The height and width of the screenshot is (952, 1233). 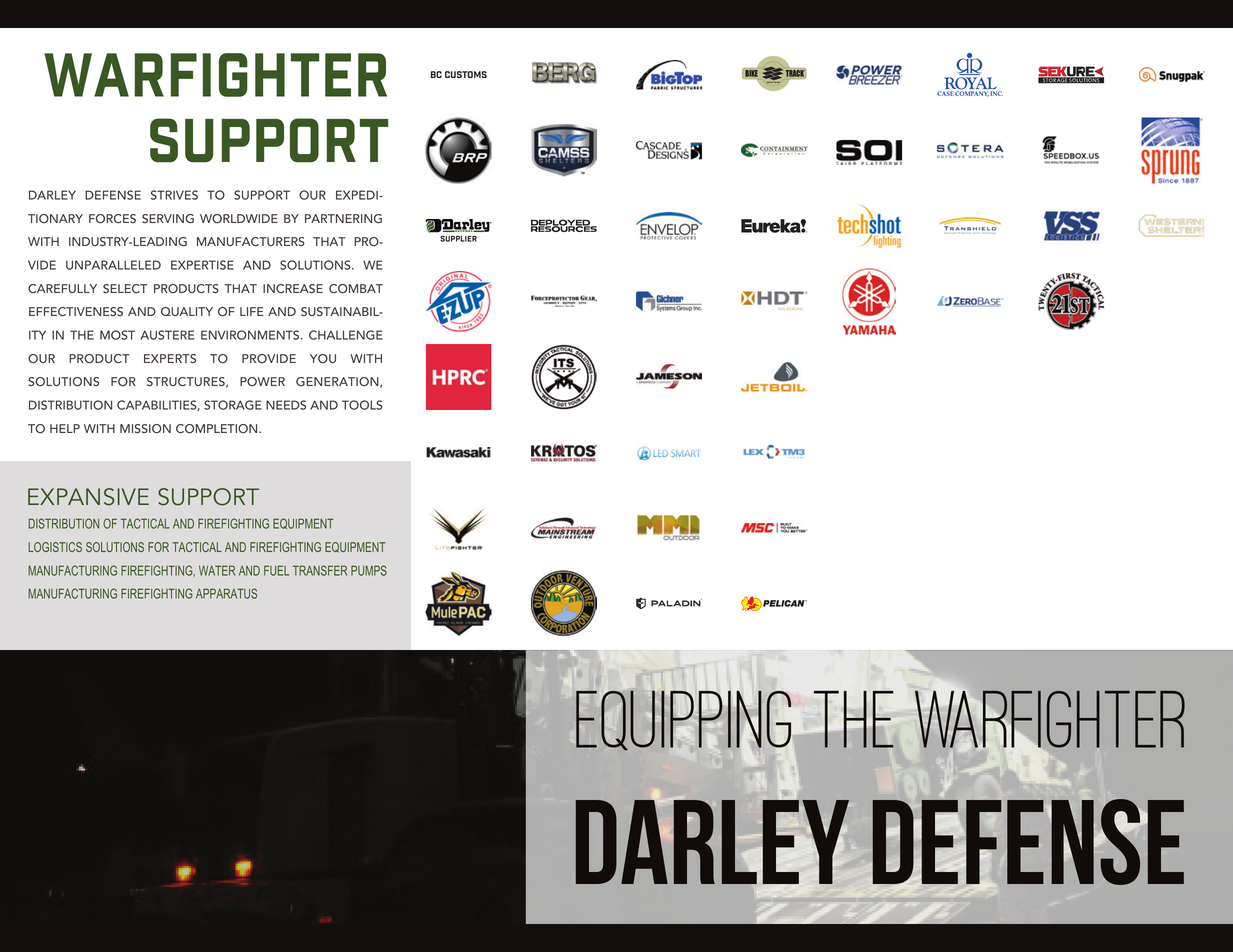 I want to click on STRIVES, so click(x=174, y=195).
